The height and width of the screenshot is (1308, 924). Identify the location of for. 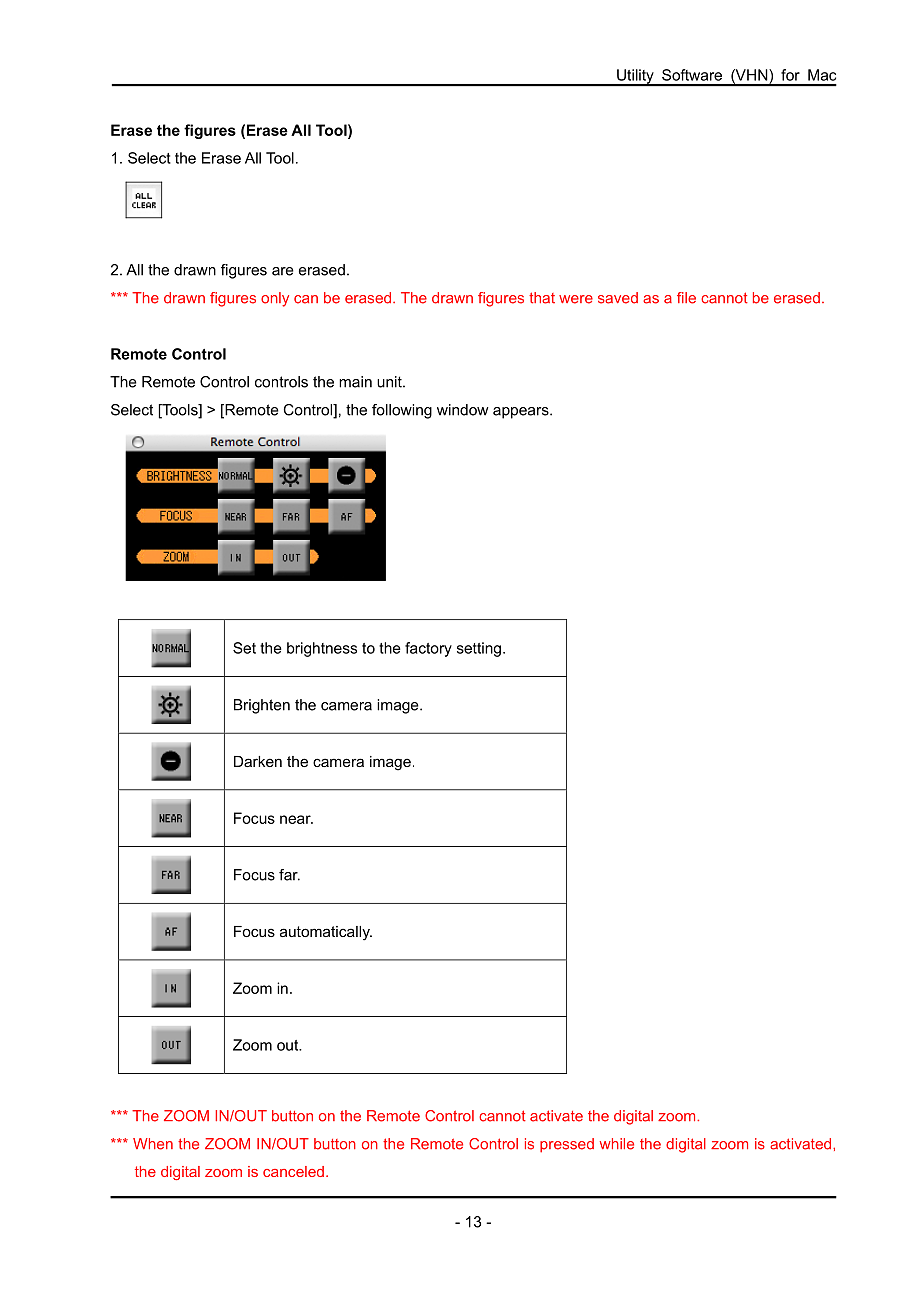
(790, 75).
